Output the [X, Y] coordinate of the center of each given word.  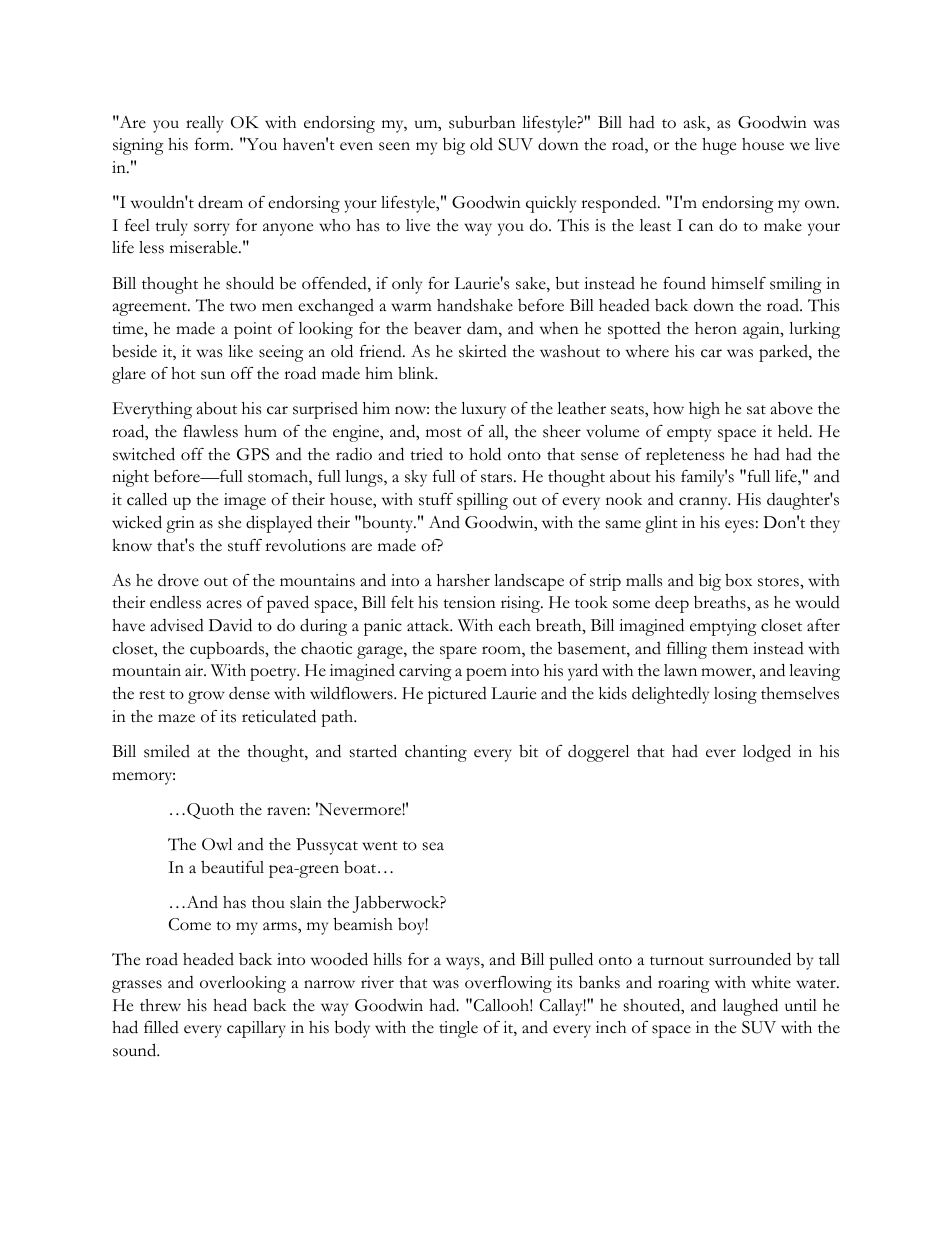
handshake [475, 305]
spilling [482, 501]
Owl [217, 844]
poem [486, 674]
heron [716, 328]
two [243, 307]
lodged [767, 753]
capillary [256, 1029]
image [245, 501]
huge [719, 146]
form [213, 144]
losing [735, 695]
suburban [482, 122]
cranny [704, 503]
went [380, 846]
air [195, 670]
